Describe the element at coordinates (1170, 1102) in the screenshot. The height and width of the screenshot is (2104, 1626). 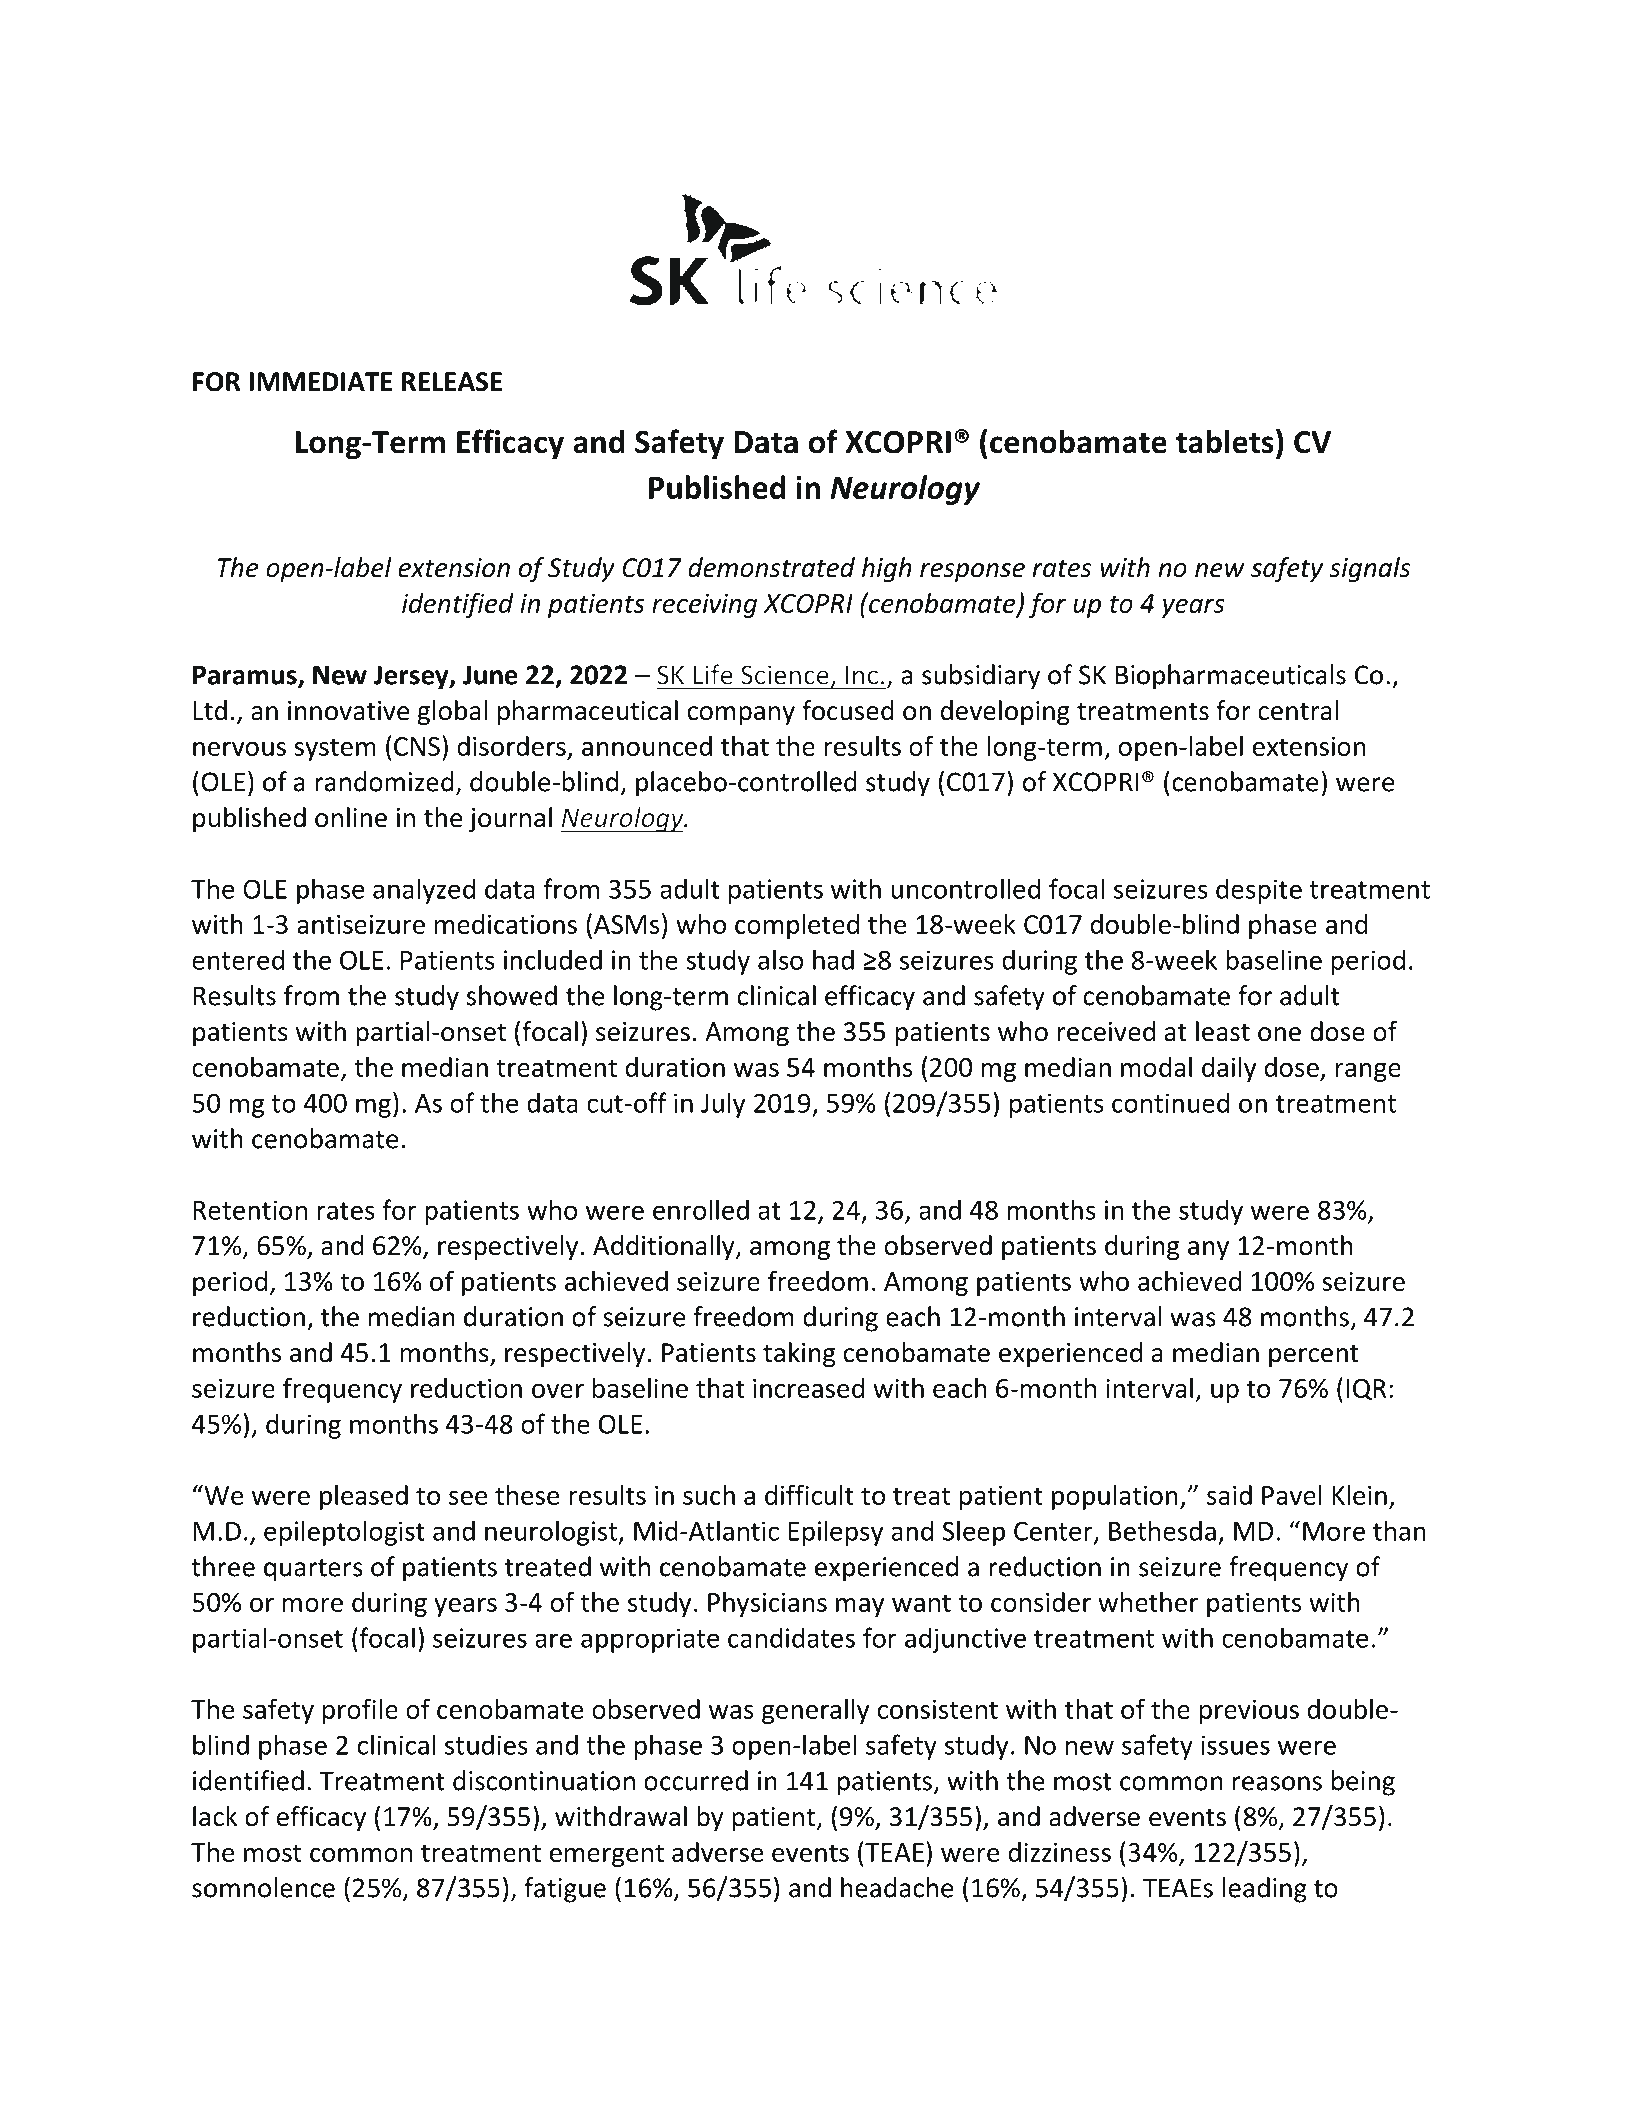
I see `continued` at that location.
